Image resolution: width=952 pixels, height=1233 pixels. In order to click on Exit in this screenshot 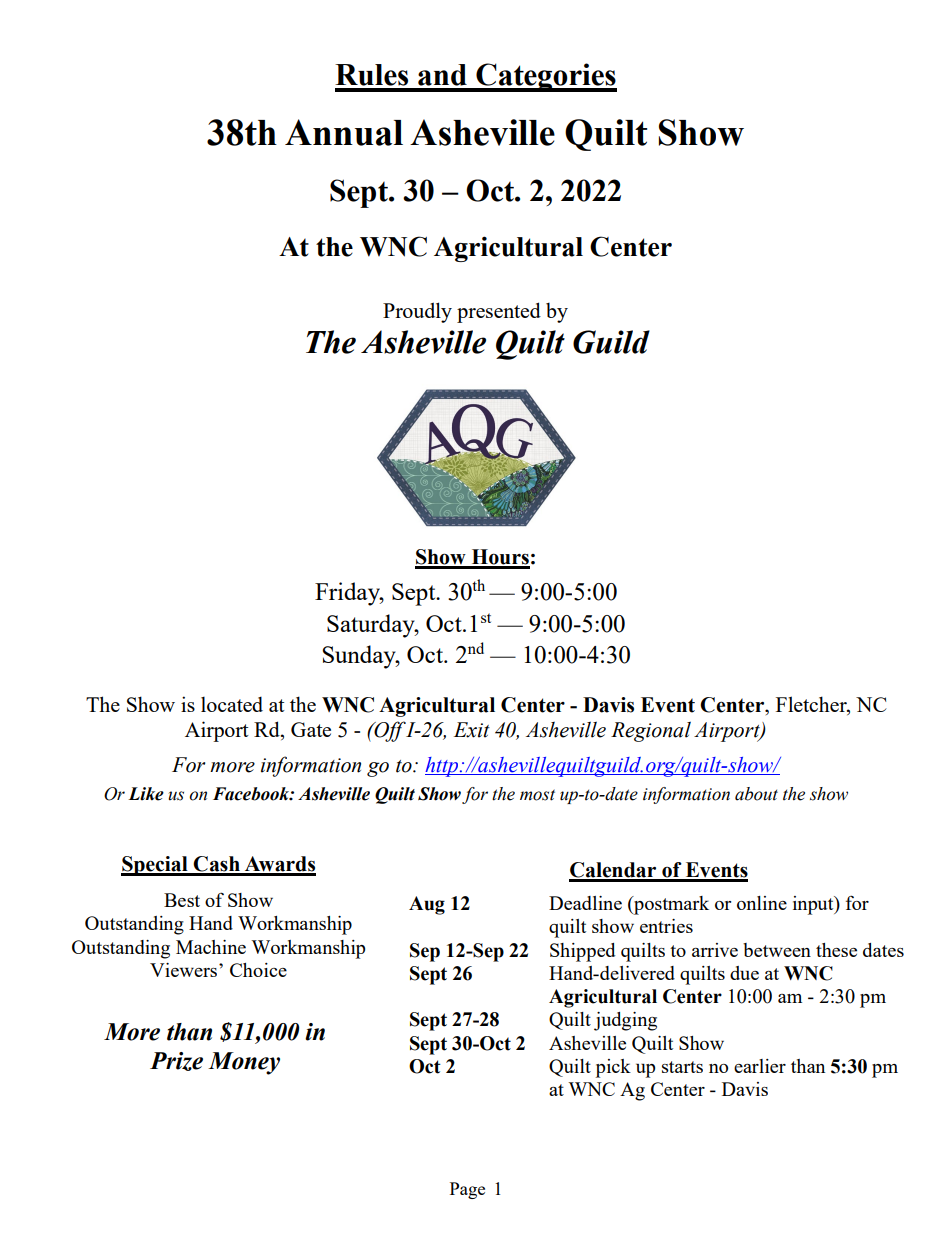, I will do `click(472, 730)`.
